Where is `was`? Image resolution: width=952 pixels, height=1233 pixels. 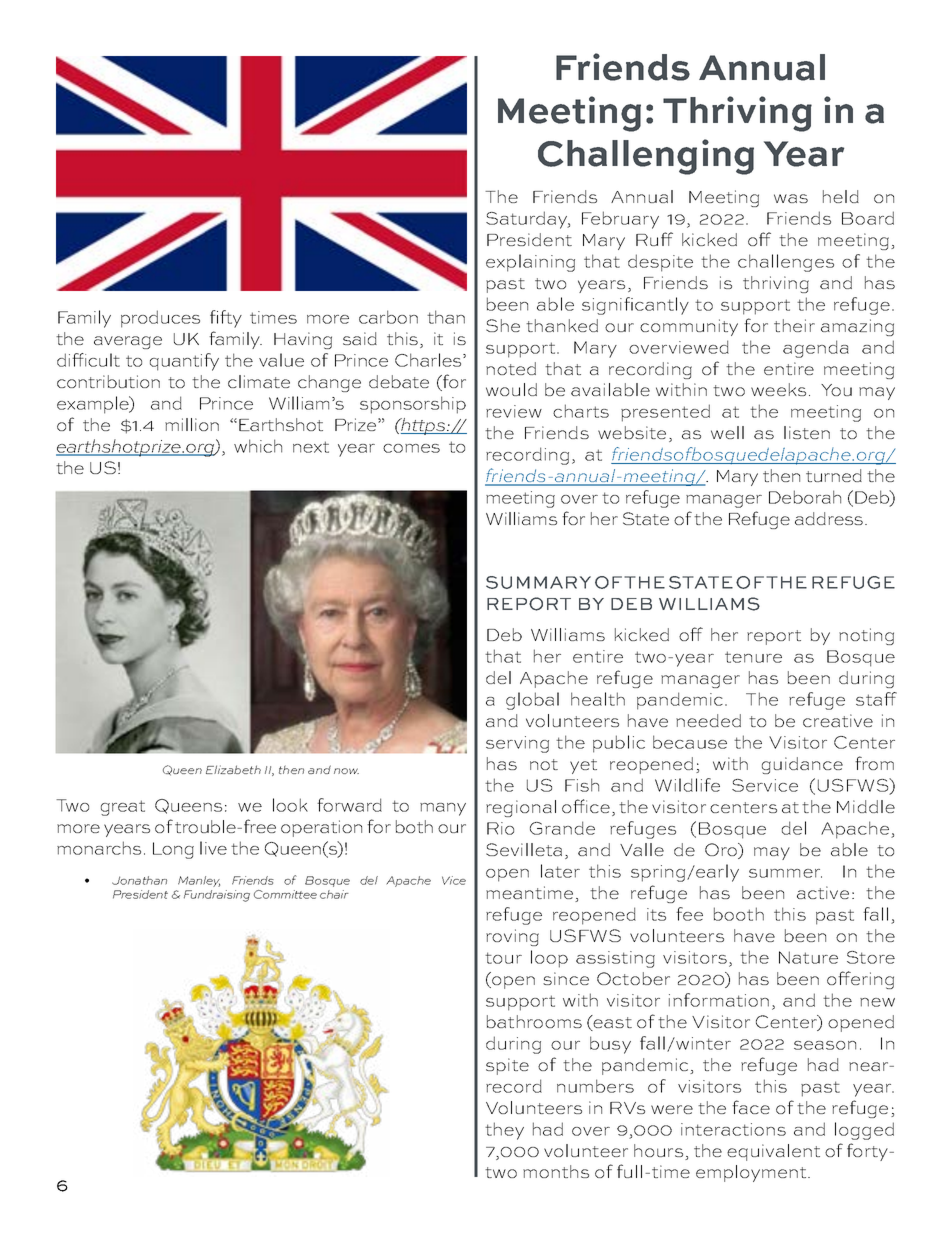
was is located at coordinates (791, 198).
